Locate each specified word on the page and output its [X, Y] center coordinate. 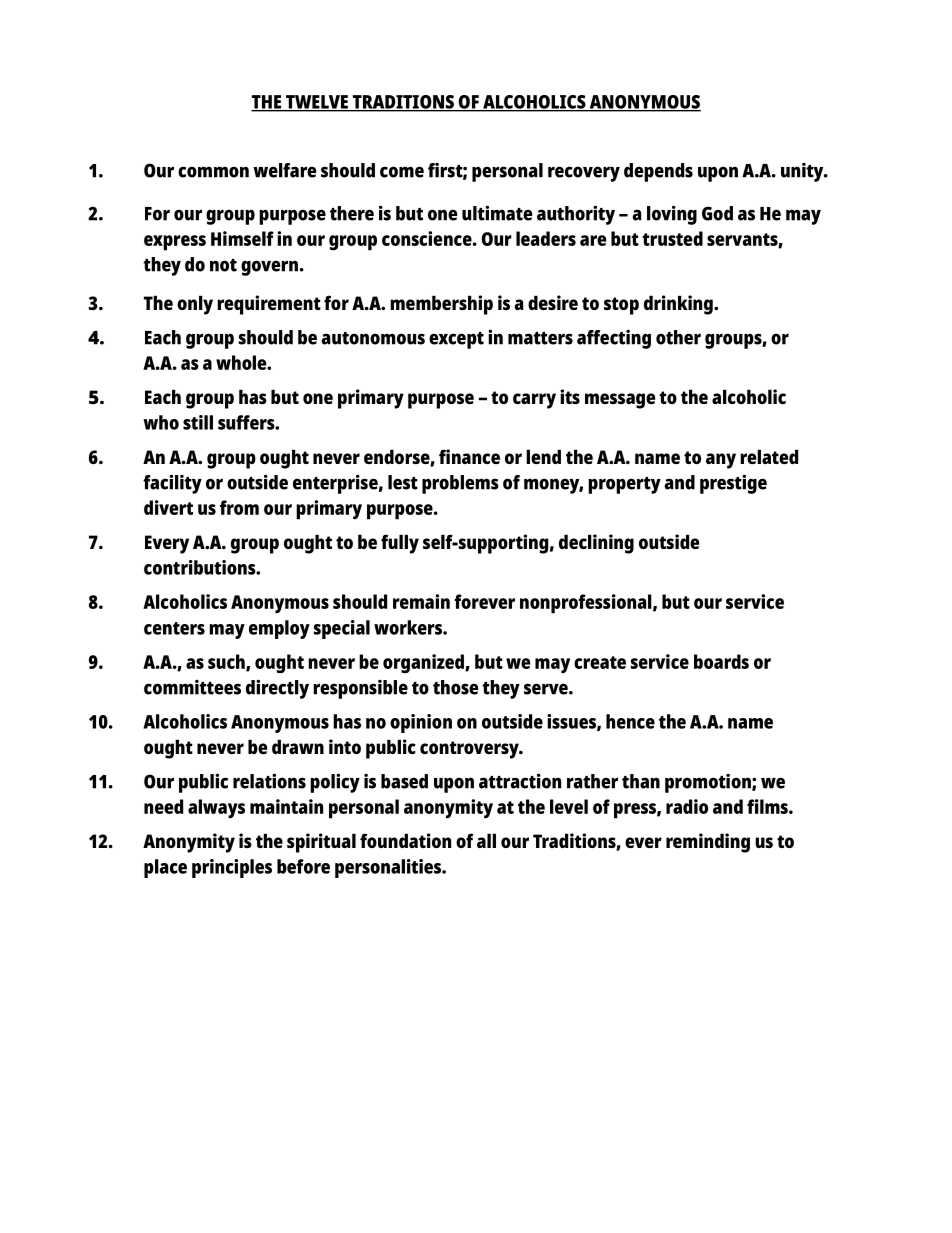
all [486, 840]
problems [460, 484]
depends [658, 172]
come [402, 172]
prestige [733, 484]
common [213, 172]
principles [232, 868]
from [239, 507]
